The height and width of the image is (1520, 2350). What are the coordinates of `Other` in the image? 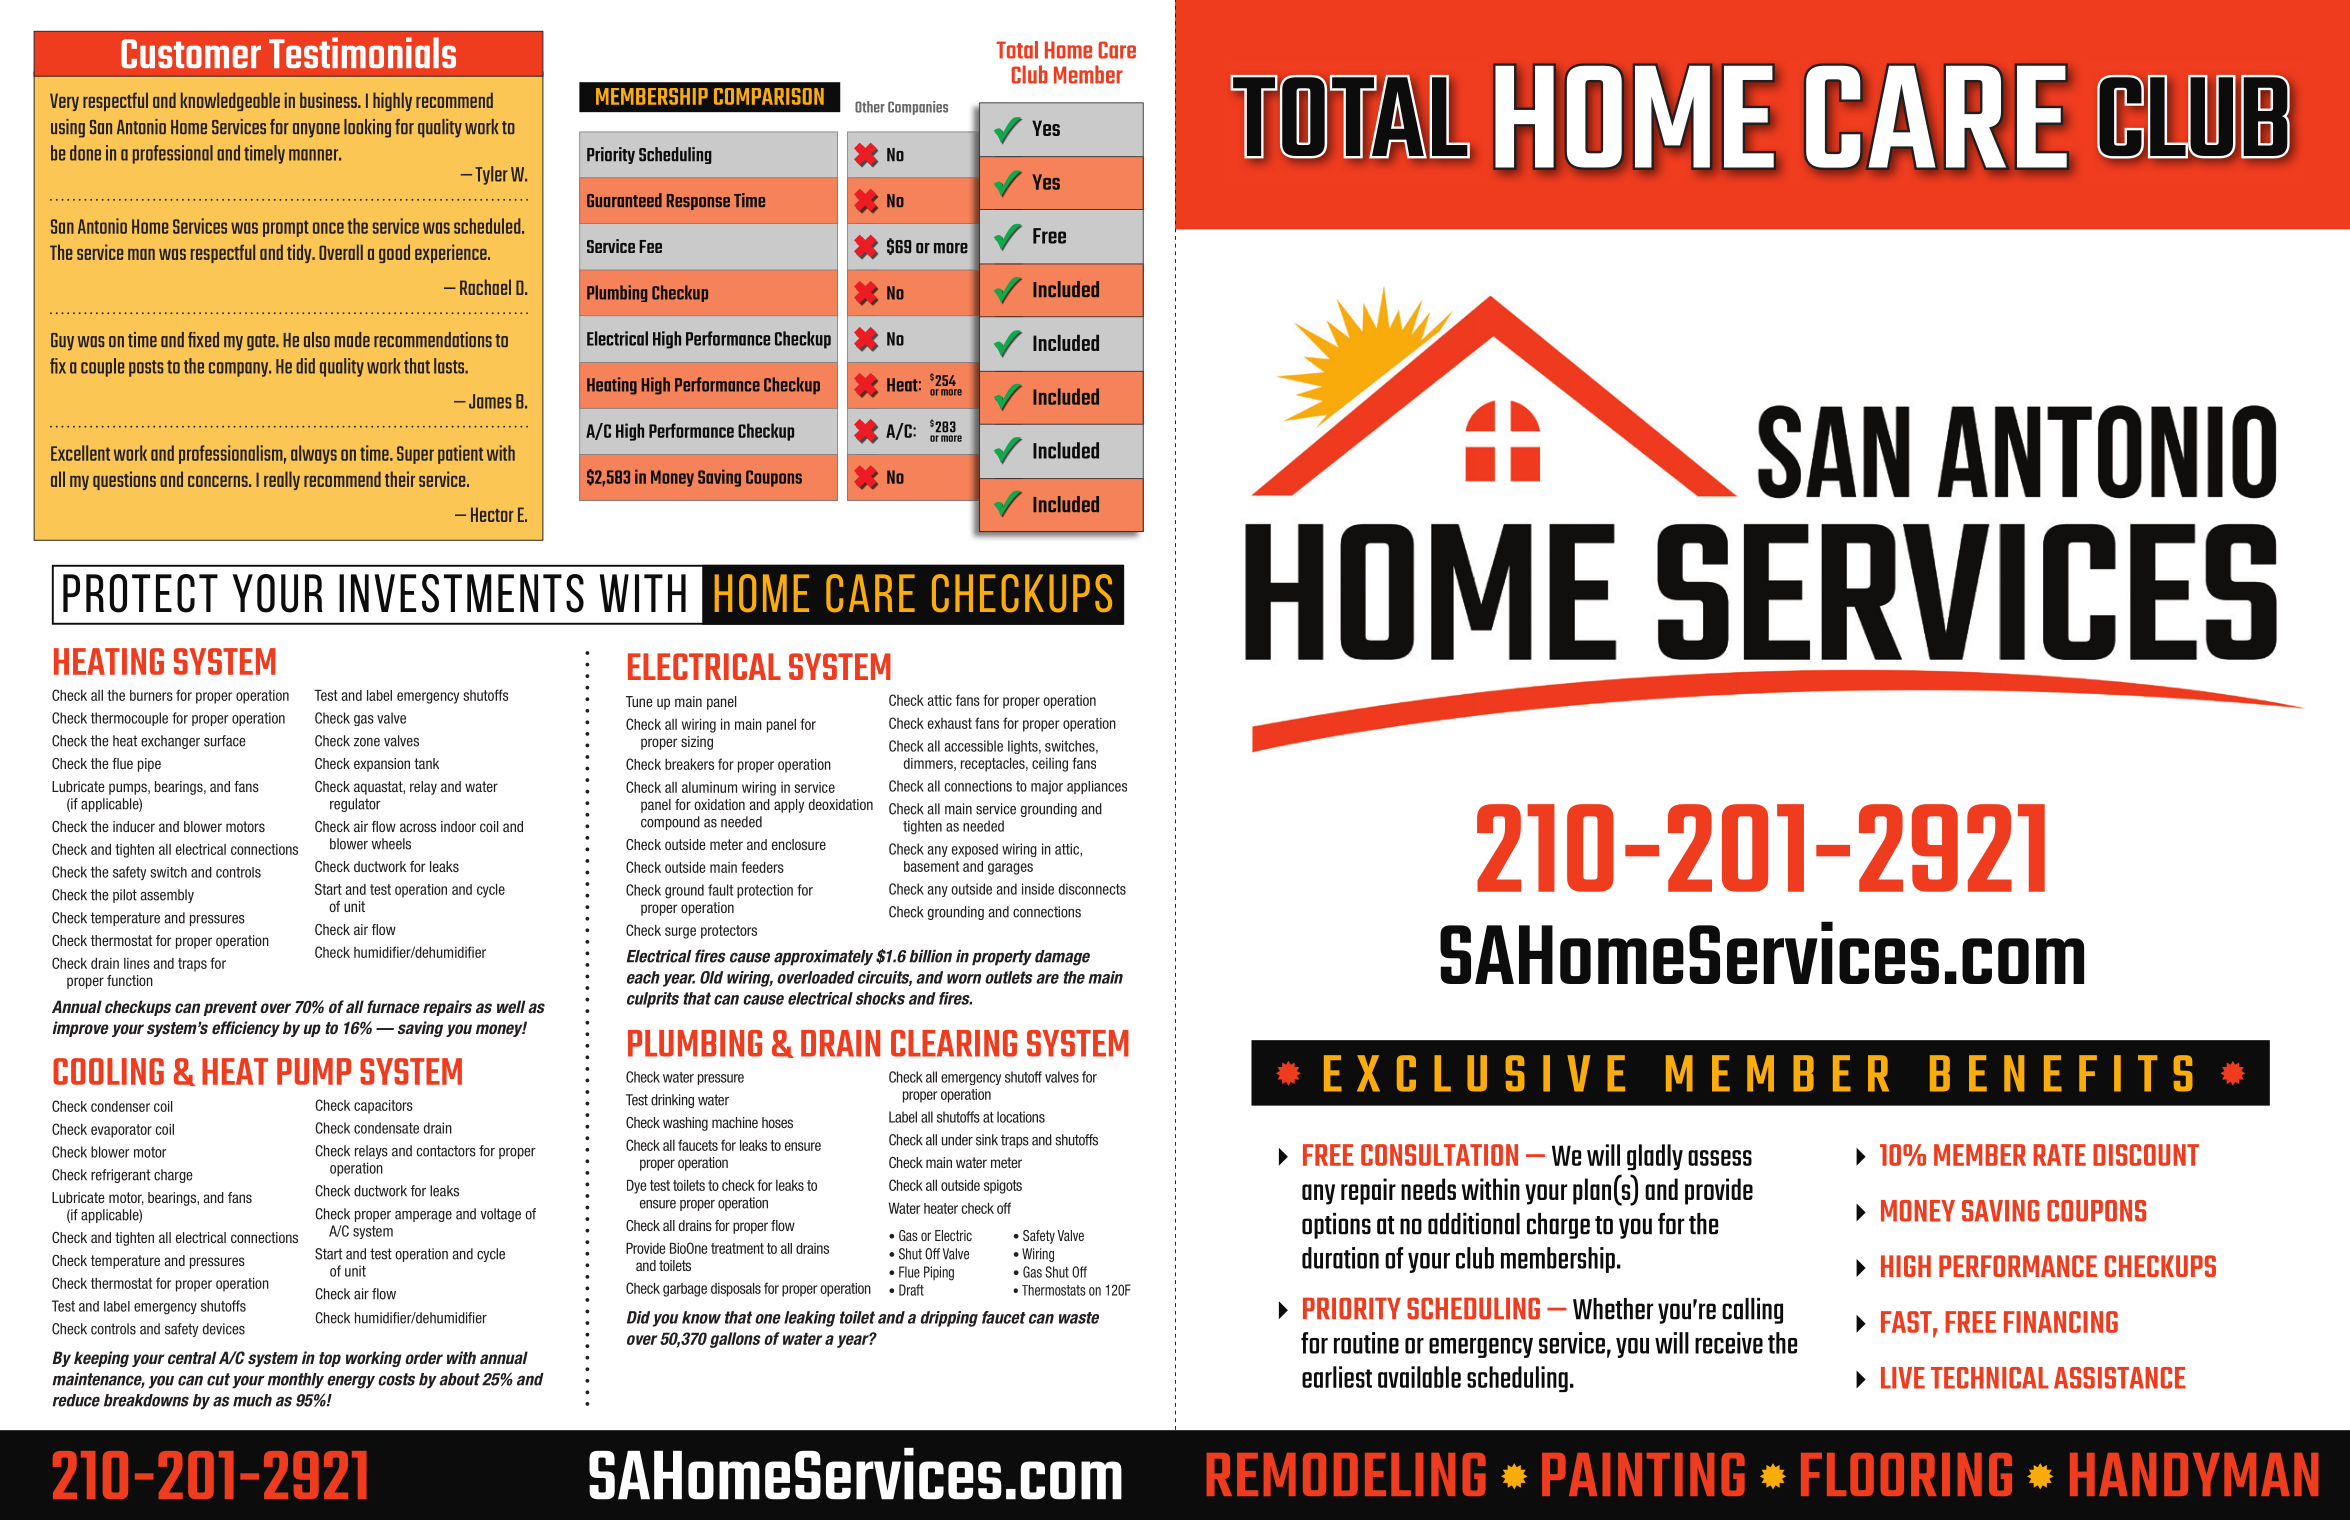 It's located at (870, 107).
